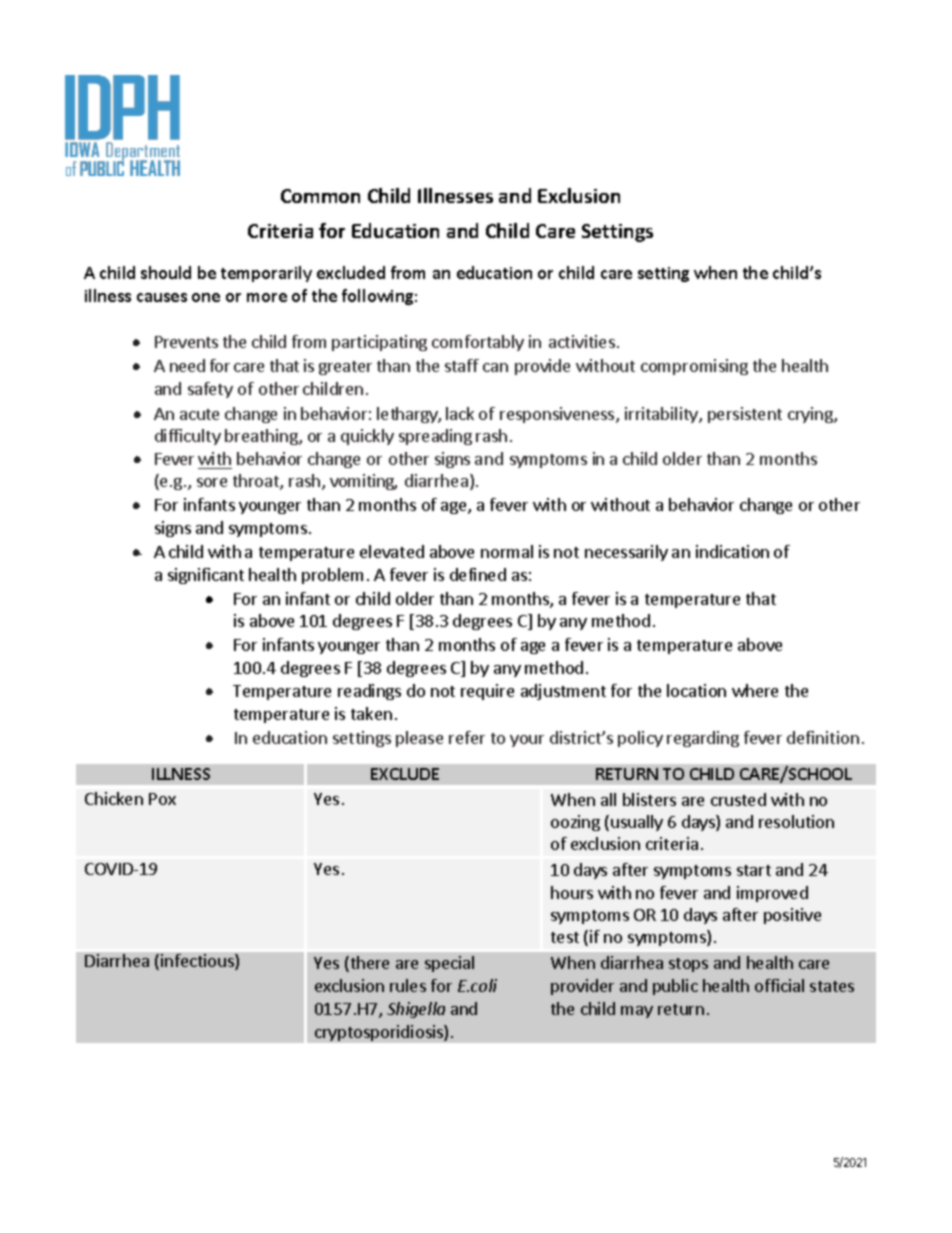  I want to click on indication, so click(732, 551).
